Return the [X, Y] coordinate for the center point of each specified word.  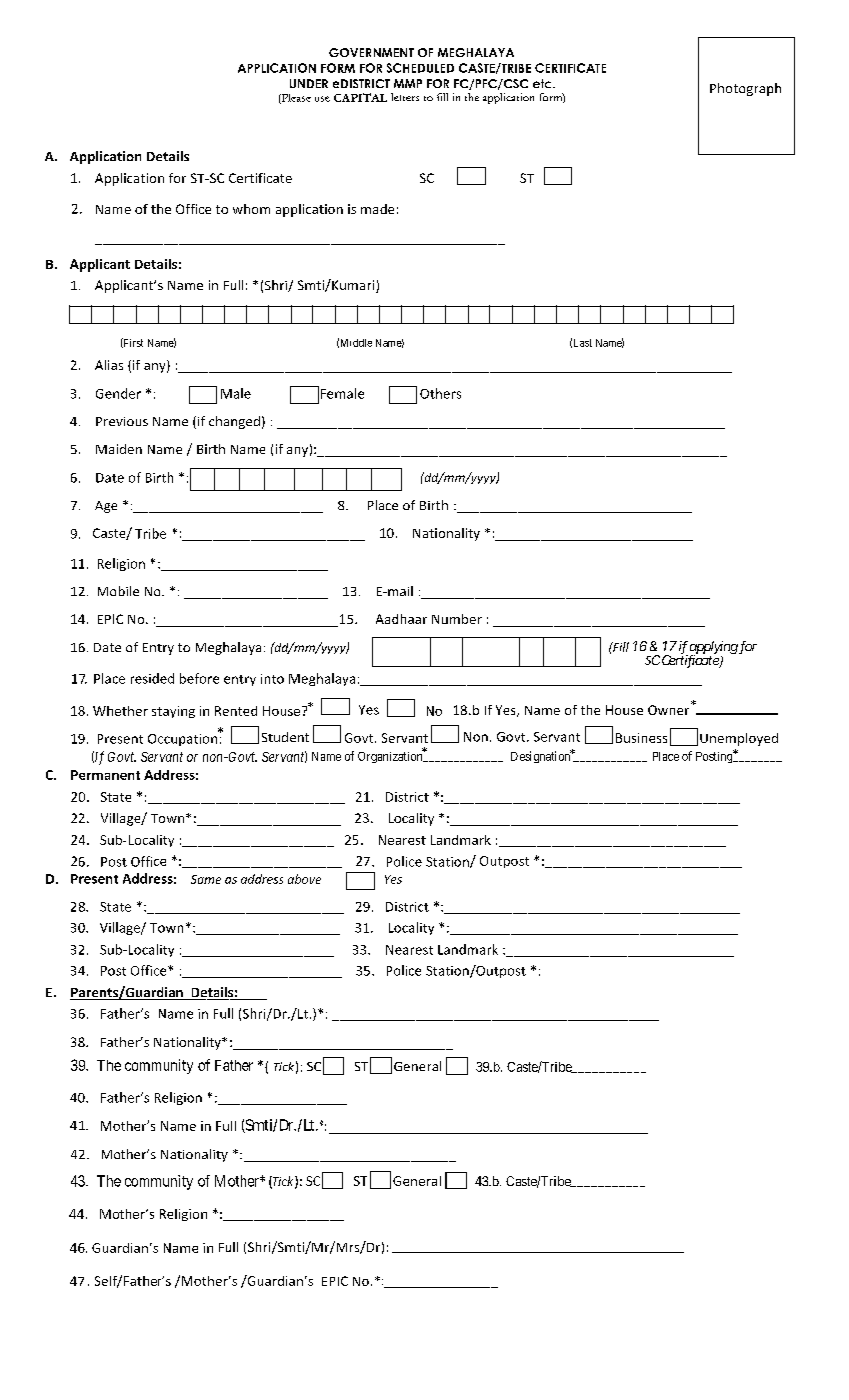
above [304, 879]
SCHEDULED [420, 68]
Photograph [745, 89]
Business [641, 738]
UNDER [309, 83]
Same [206, 879]
